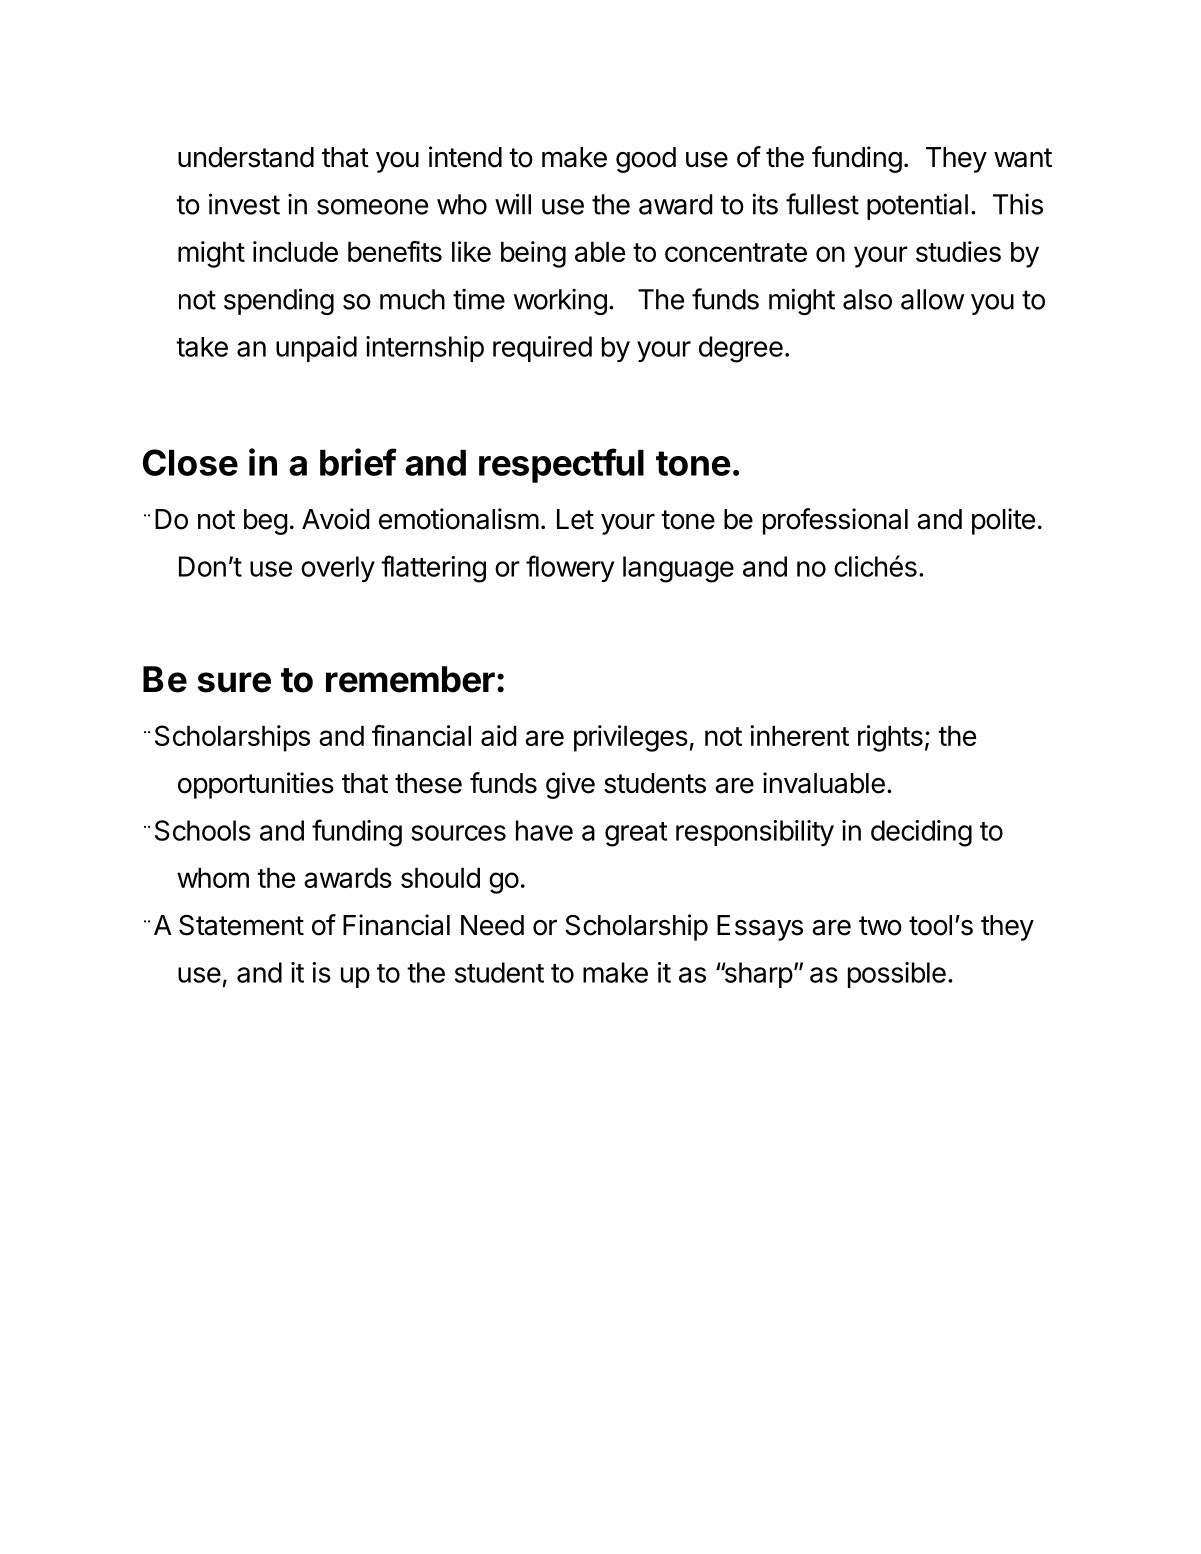  What do you see at coordinates (932, 299) in the document?
I see `allow` at bounding box center [932, 299].
